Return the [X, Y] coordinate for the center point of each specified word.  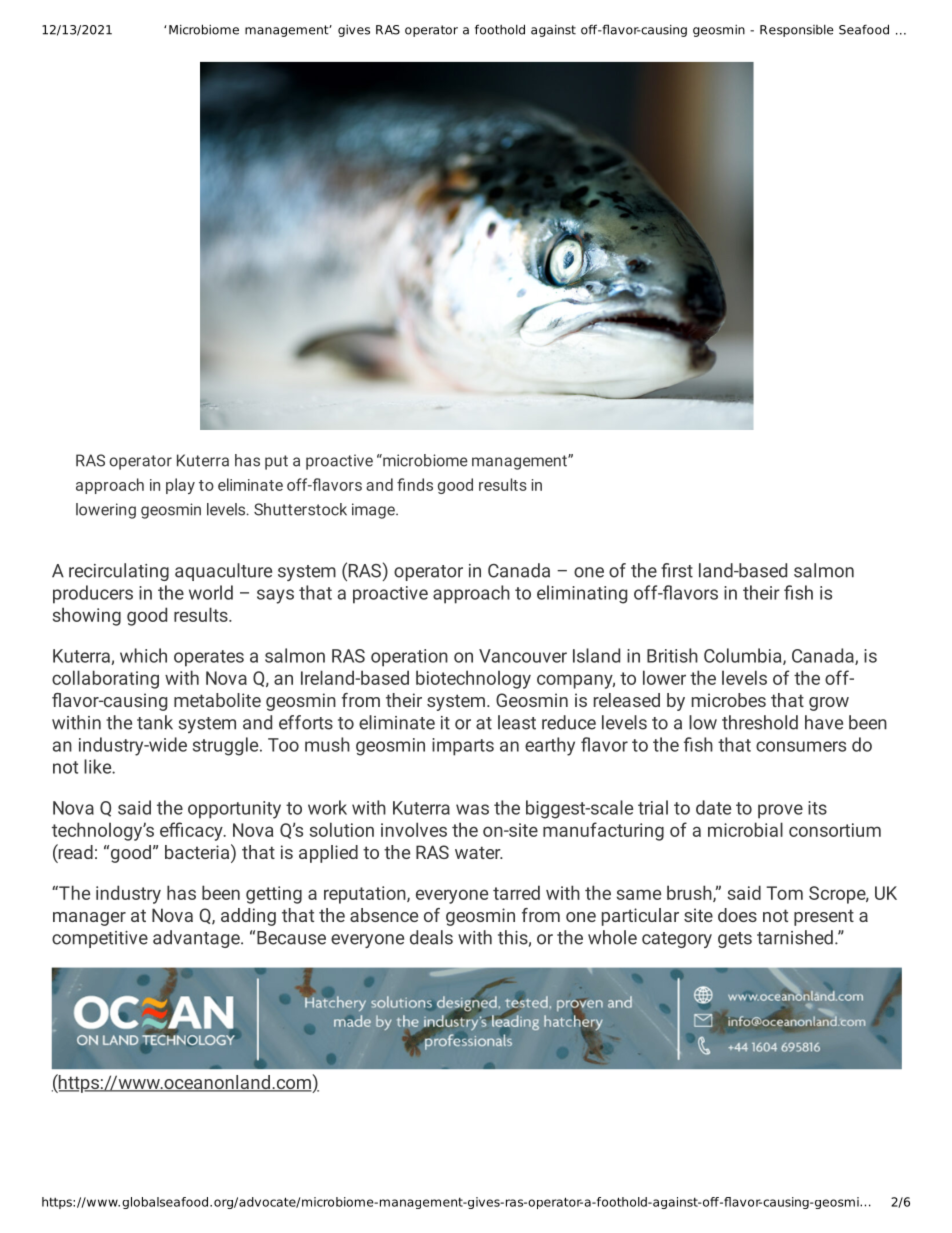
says [275, 596]
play [180, 486]
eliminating [582, 594]
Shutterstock [300, 509]
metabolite [217, 700]
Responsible [797, 31]
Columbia [744, 656]
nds [420, 484]
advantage [197, 939]
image [374, 511]
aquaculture [223, 572]
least [517, 722]
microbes [729, 700]
